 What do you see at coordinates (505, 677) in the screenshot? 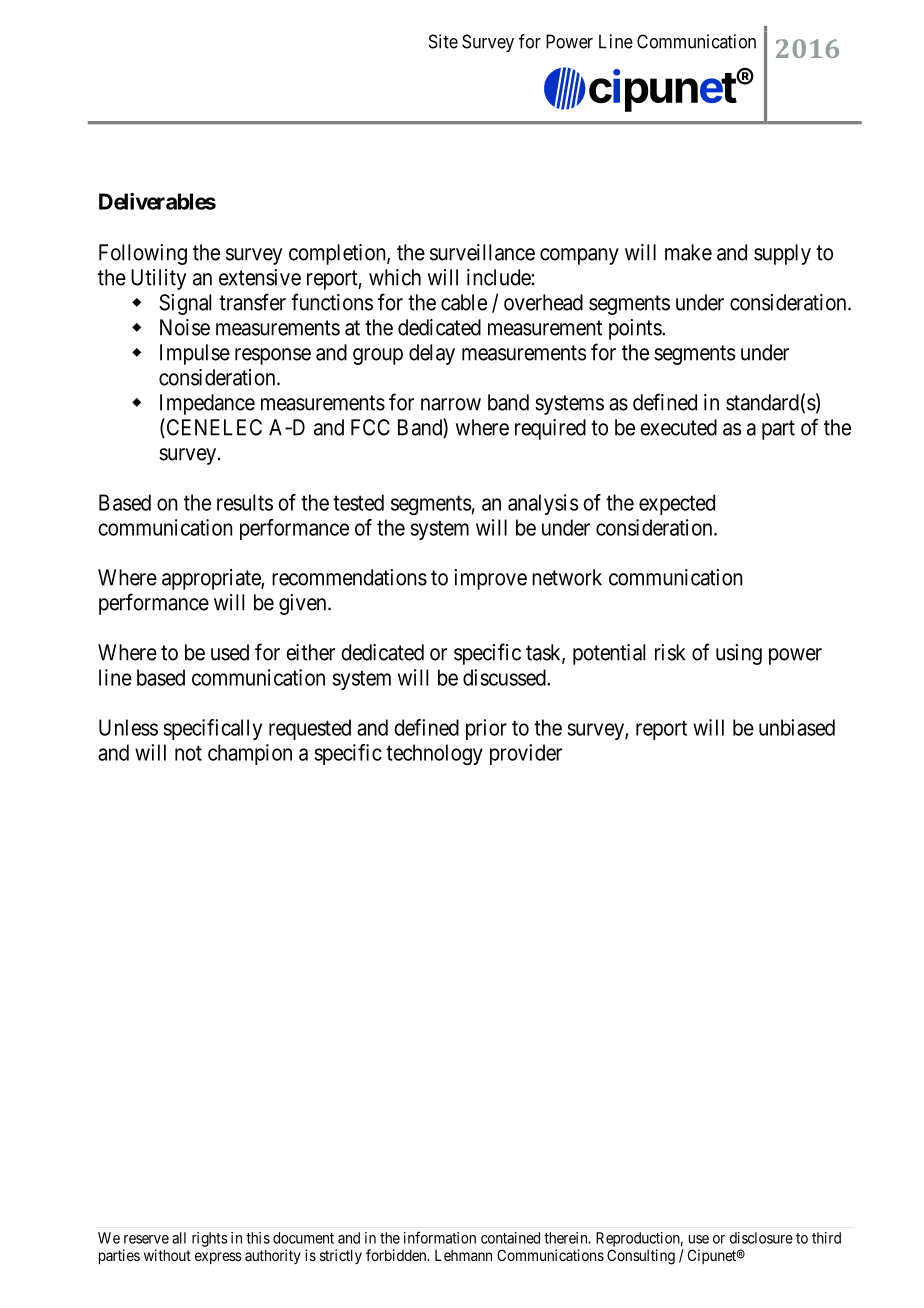
I see `discussed` at bounding box center [505, 677].
